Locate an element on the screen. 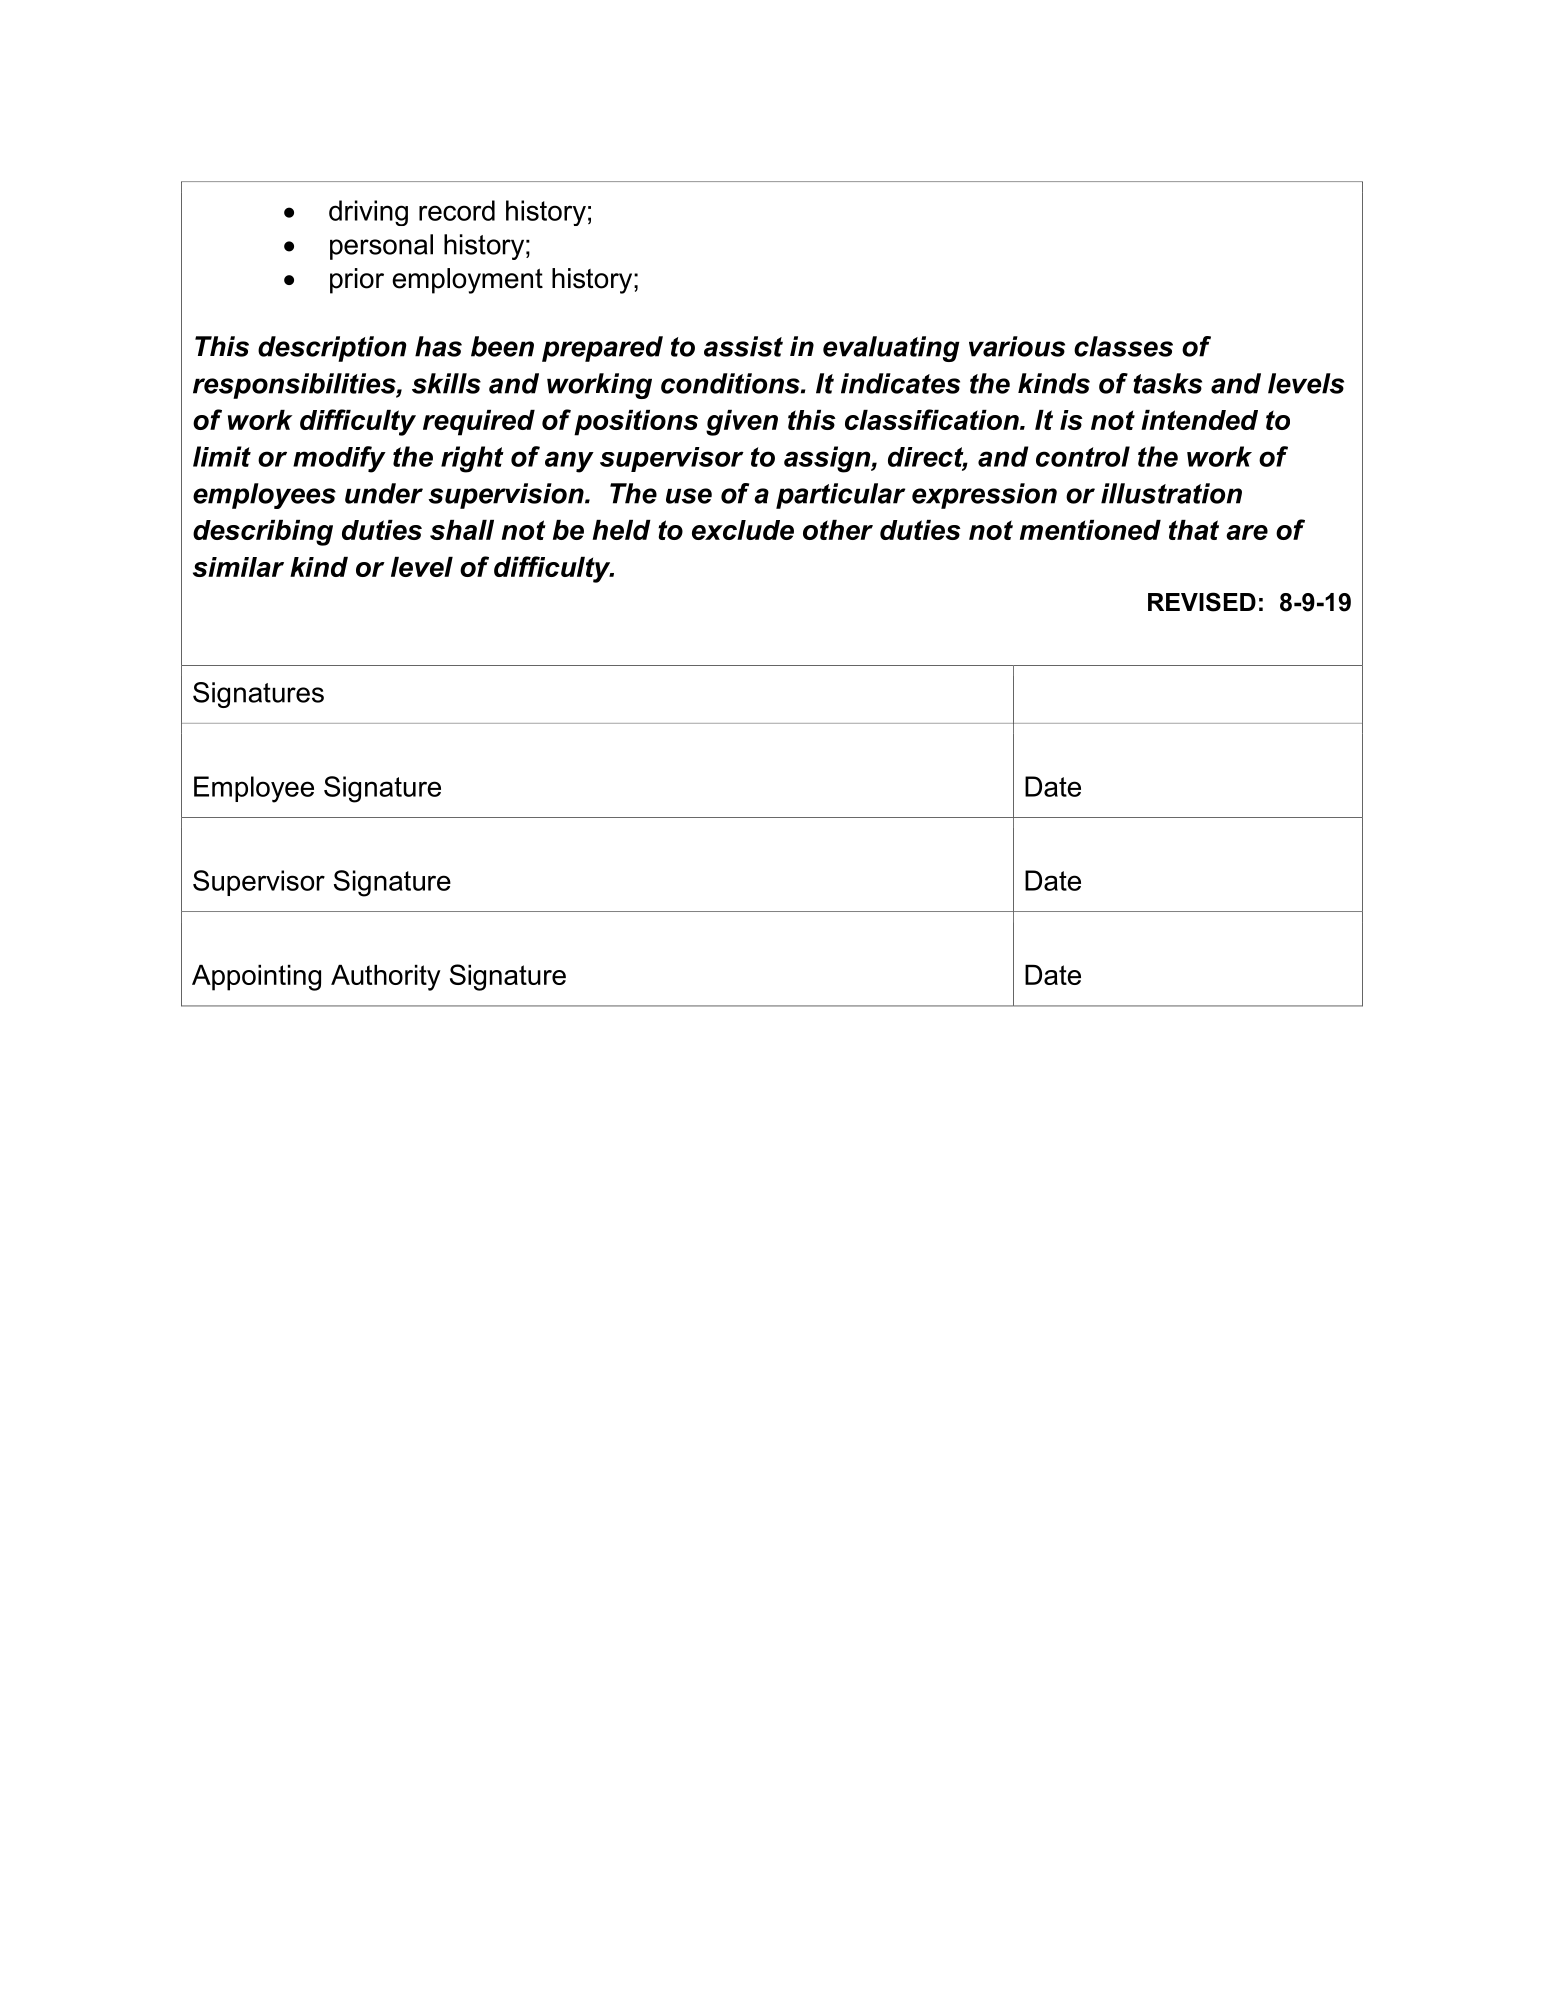 Image resolution: width=1544 pixels, height=1998 pixels. record is located at coordinates (457, 210).
